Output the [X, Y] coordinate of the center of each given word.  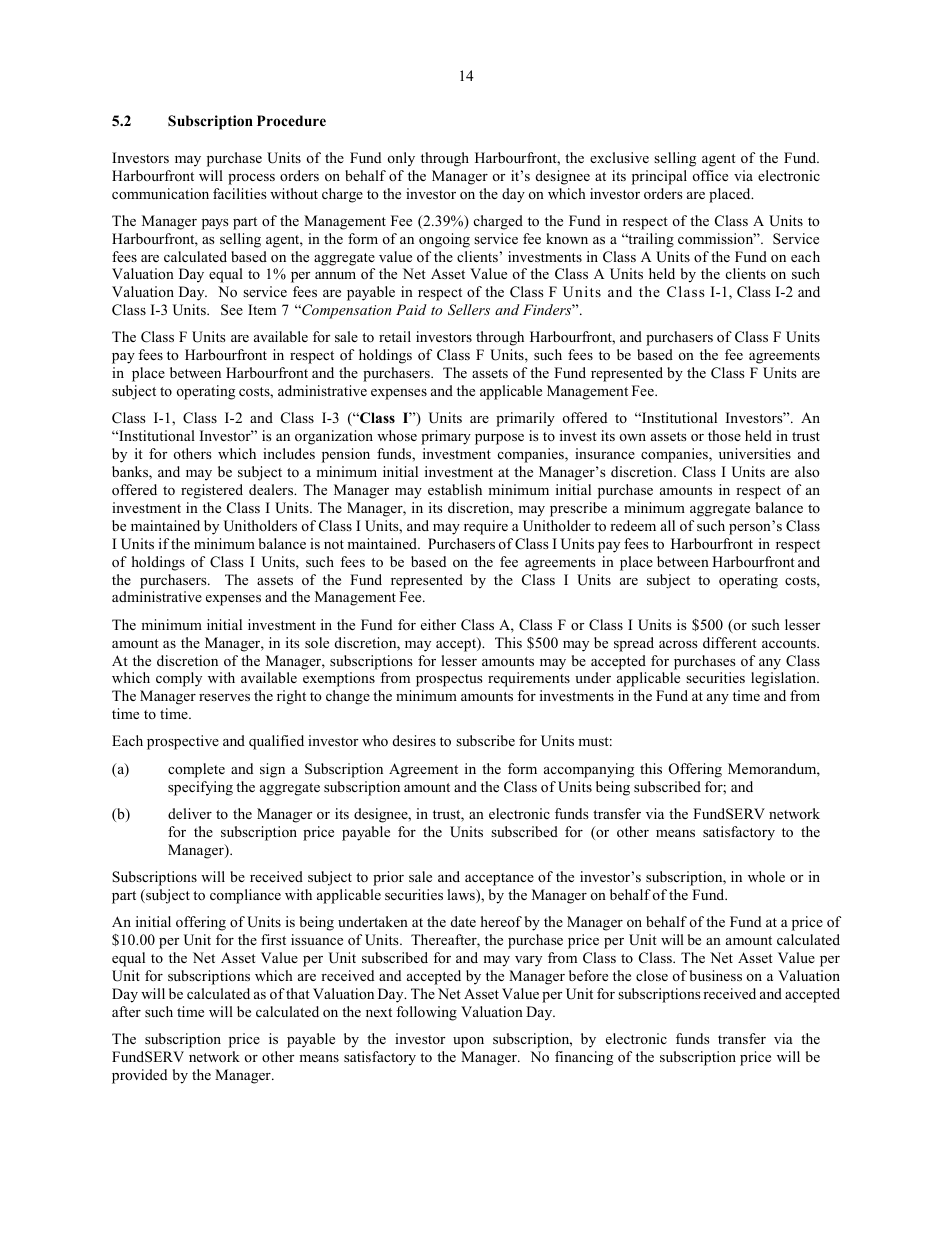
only [401, 159]
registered [212, 491]
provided [139, 1076]
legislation [785, 679]
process [251, 179]
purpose [499, 439]
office [710, 175]
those [724, 435]
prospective [183, 742]
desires [414, 740]
